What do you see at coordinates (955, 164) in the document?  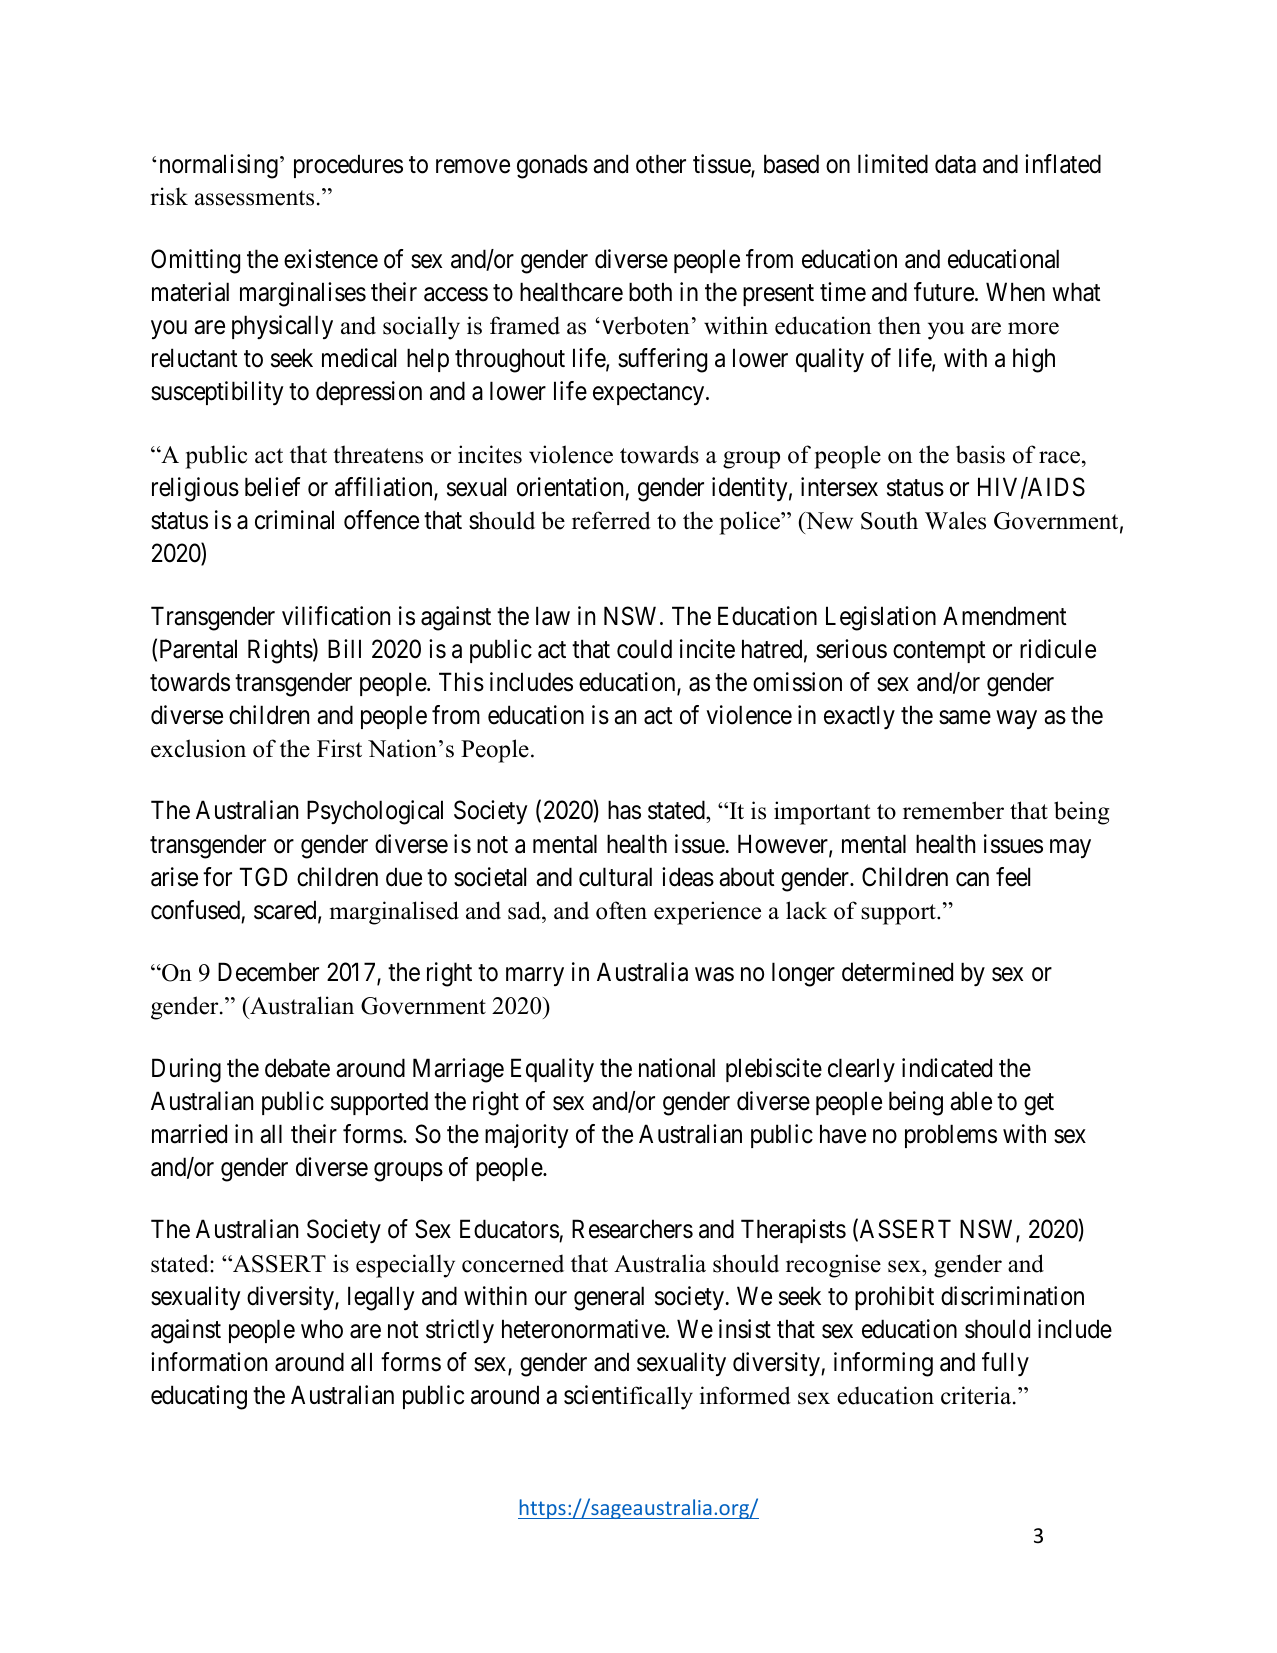 I see `data` at bounding box center [955, 164].
